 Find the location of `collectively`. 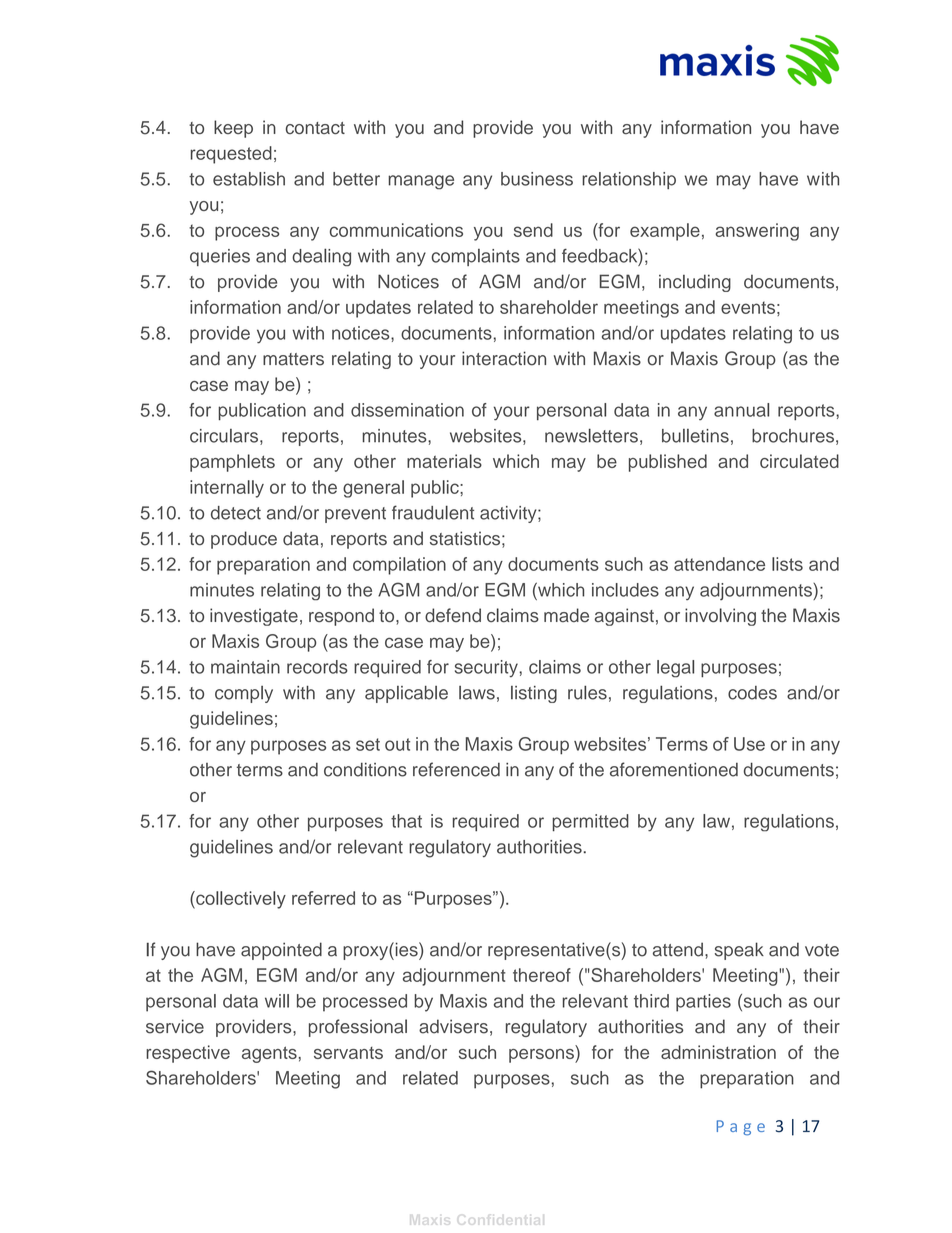

collectively is located at coordinates (240, 900).
